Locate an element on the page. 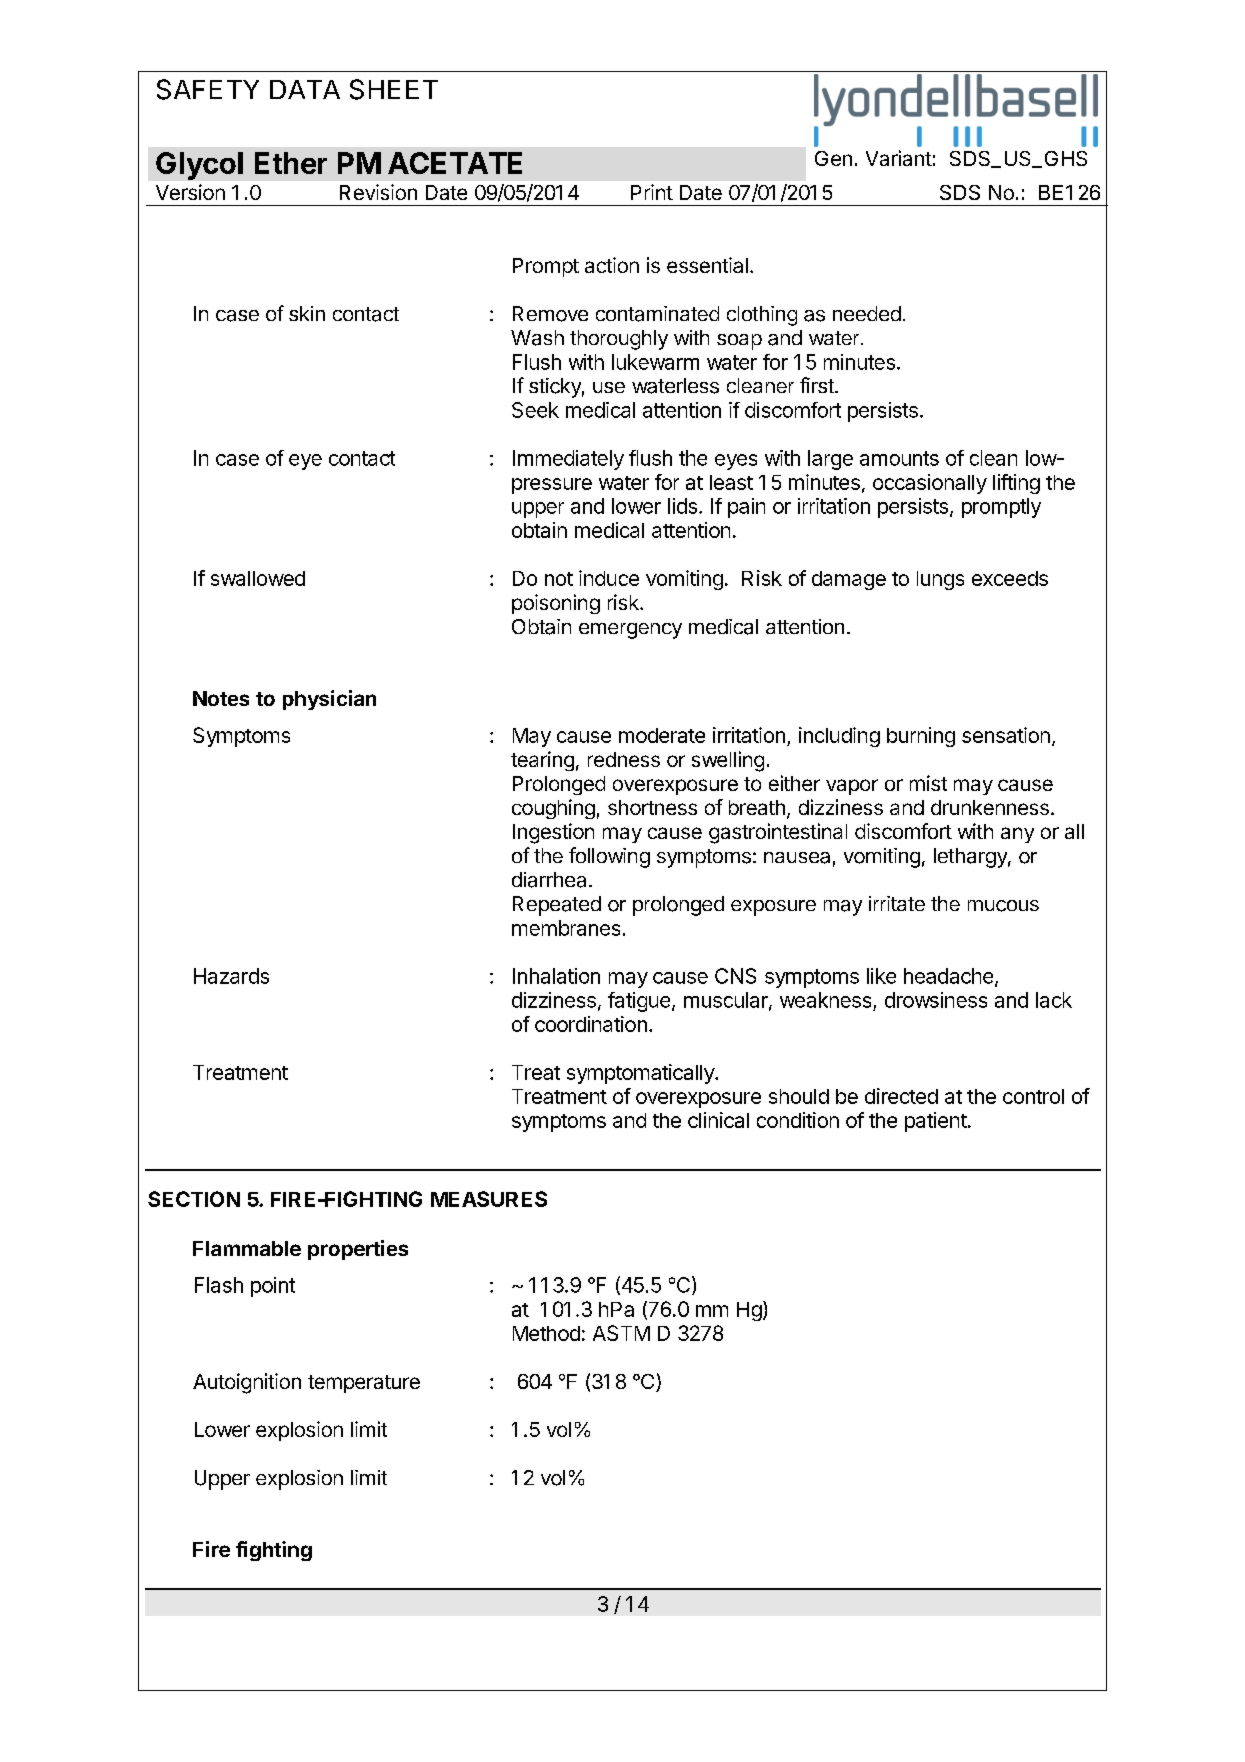 This document has height=1762, width=1245. lungs is located at coordinates (940, 580).
